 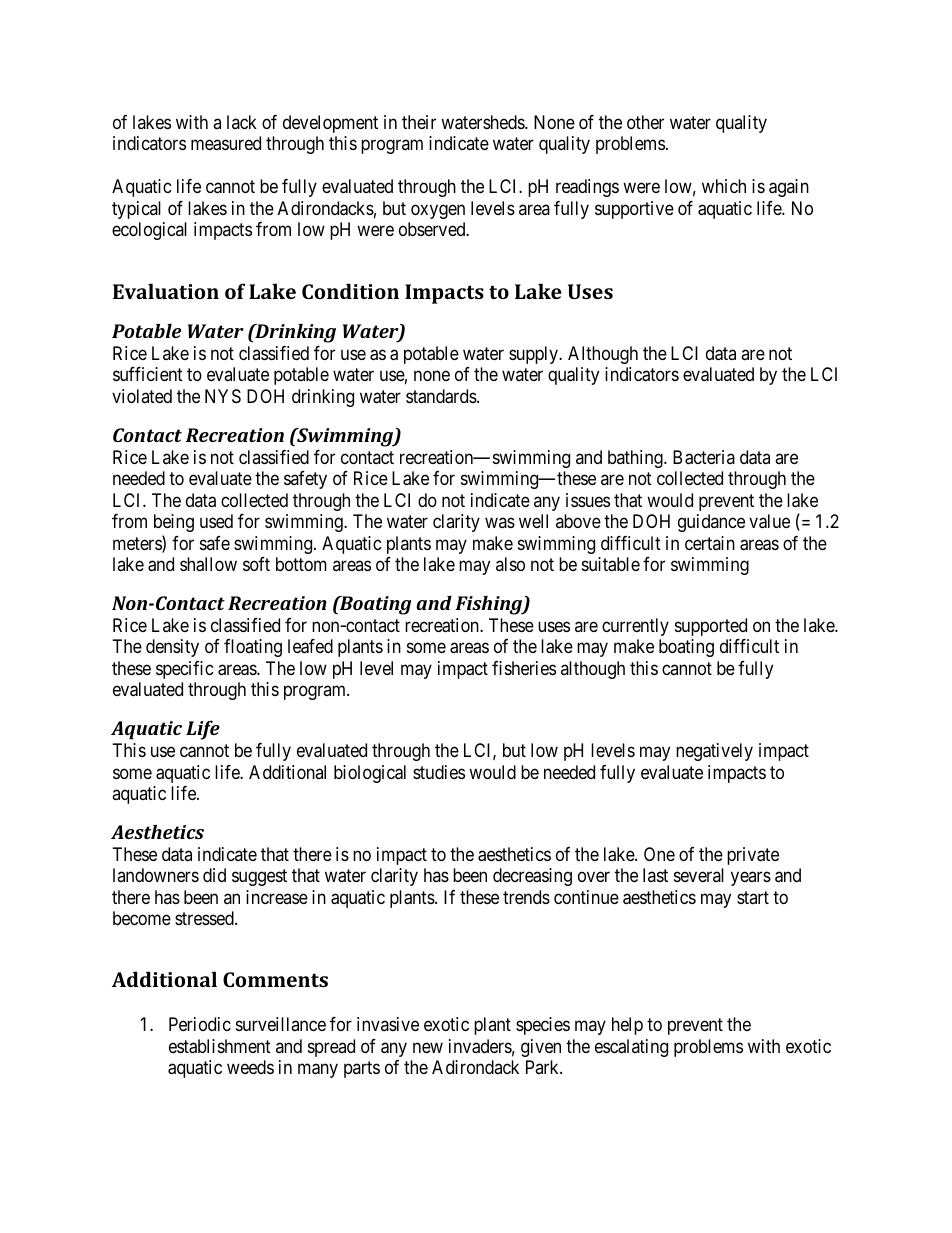 What do you see at coordinates (510, 564) in the screenshot?
I see `also` at bounding box center [510, 564].
